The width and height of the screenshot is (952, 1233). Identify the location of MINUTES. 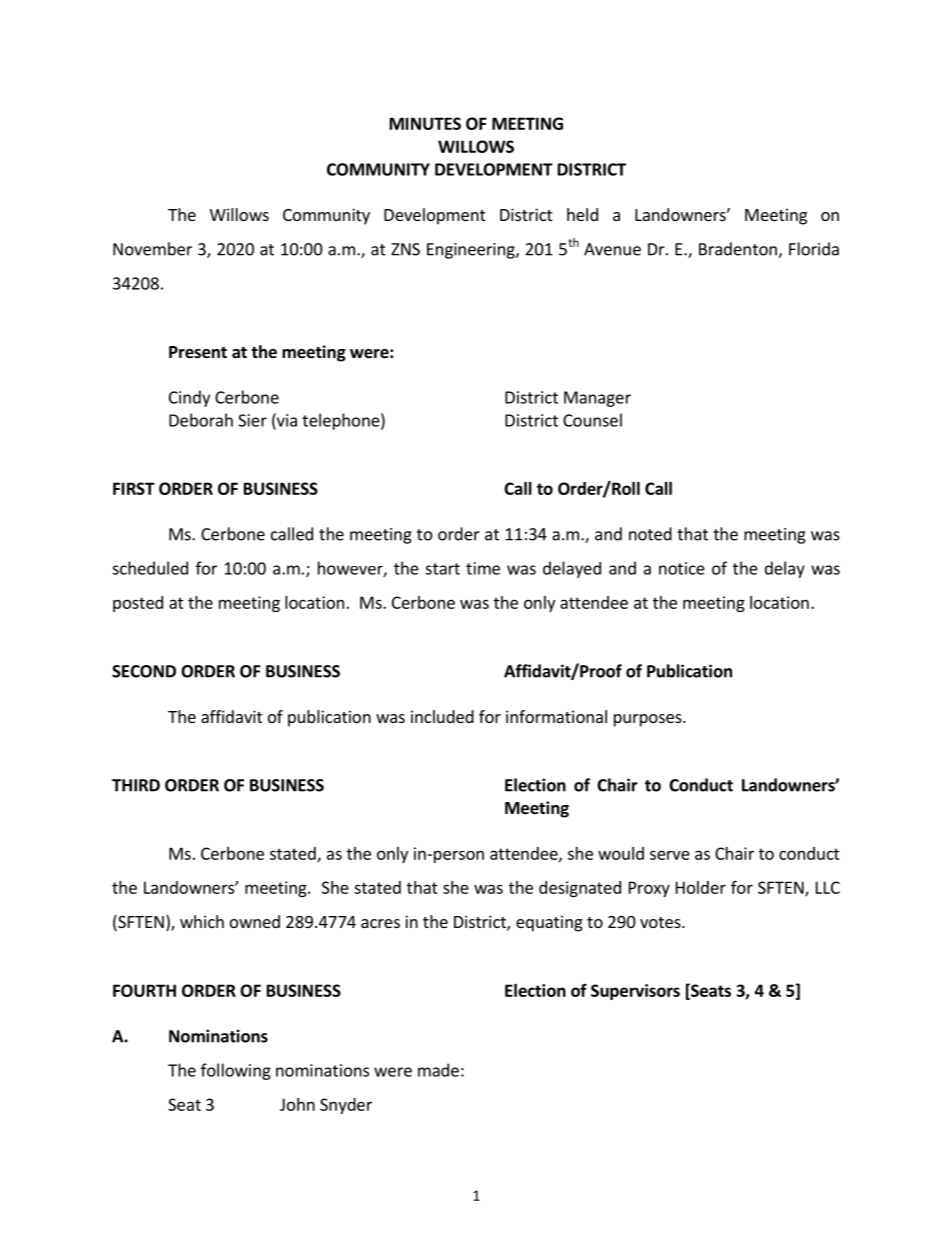
(425, 123).
